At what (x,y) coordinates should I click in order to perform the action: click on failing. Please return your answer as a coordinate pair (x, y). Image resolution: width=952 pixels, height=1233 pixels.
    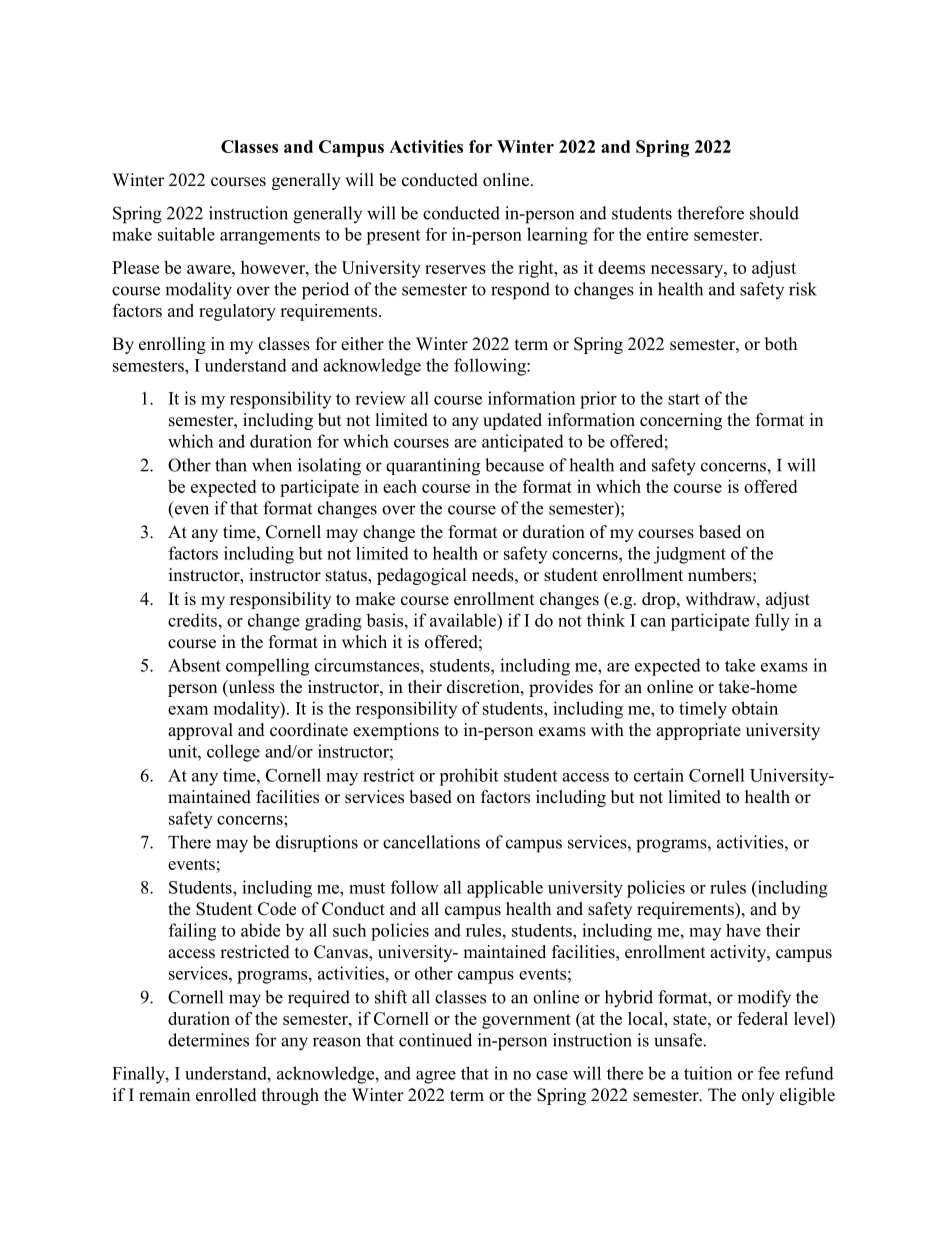
    Looking at the image, I should click on (192, 932).
